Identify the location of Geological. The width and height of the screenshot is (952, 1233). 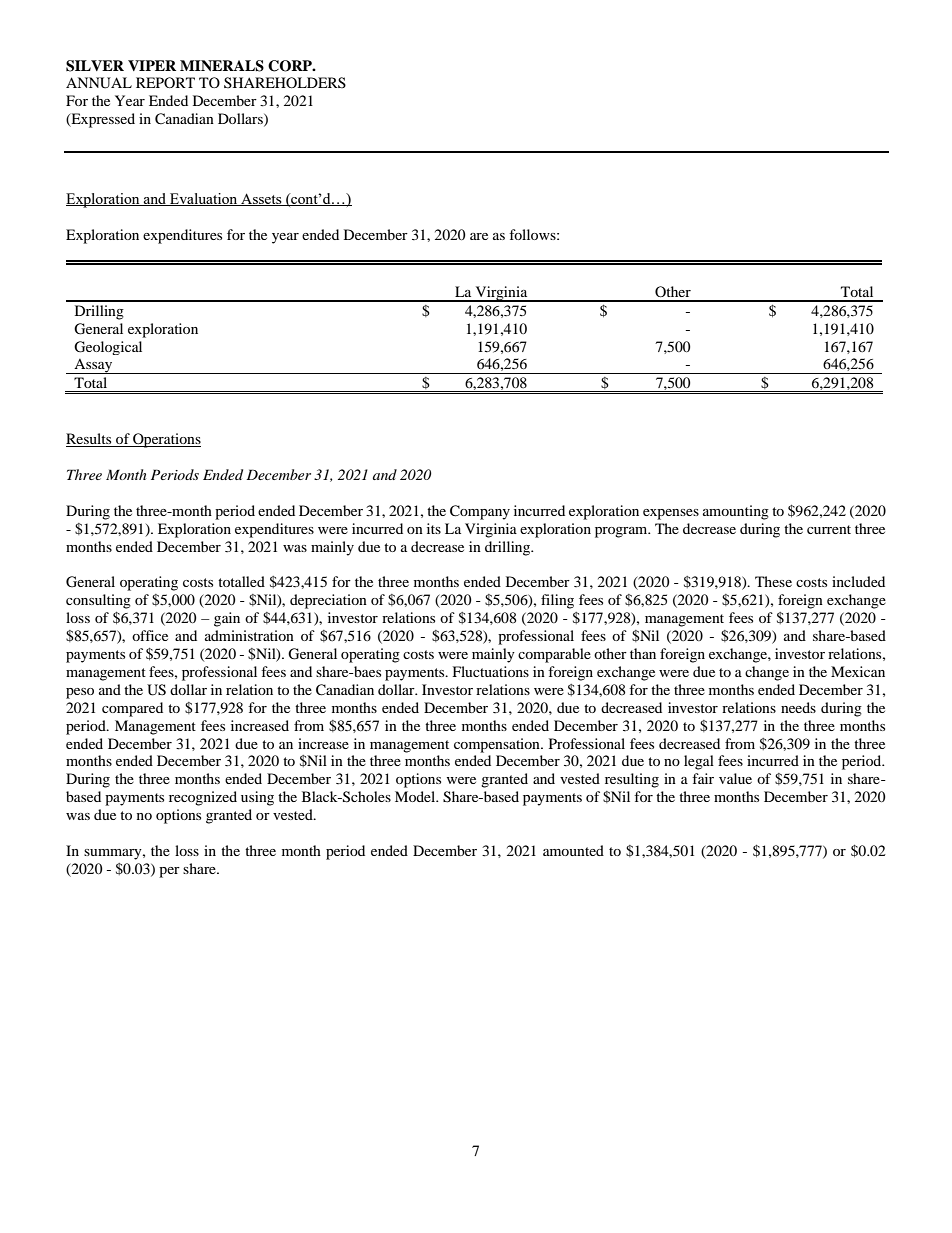
(108, 348).
